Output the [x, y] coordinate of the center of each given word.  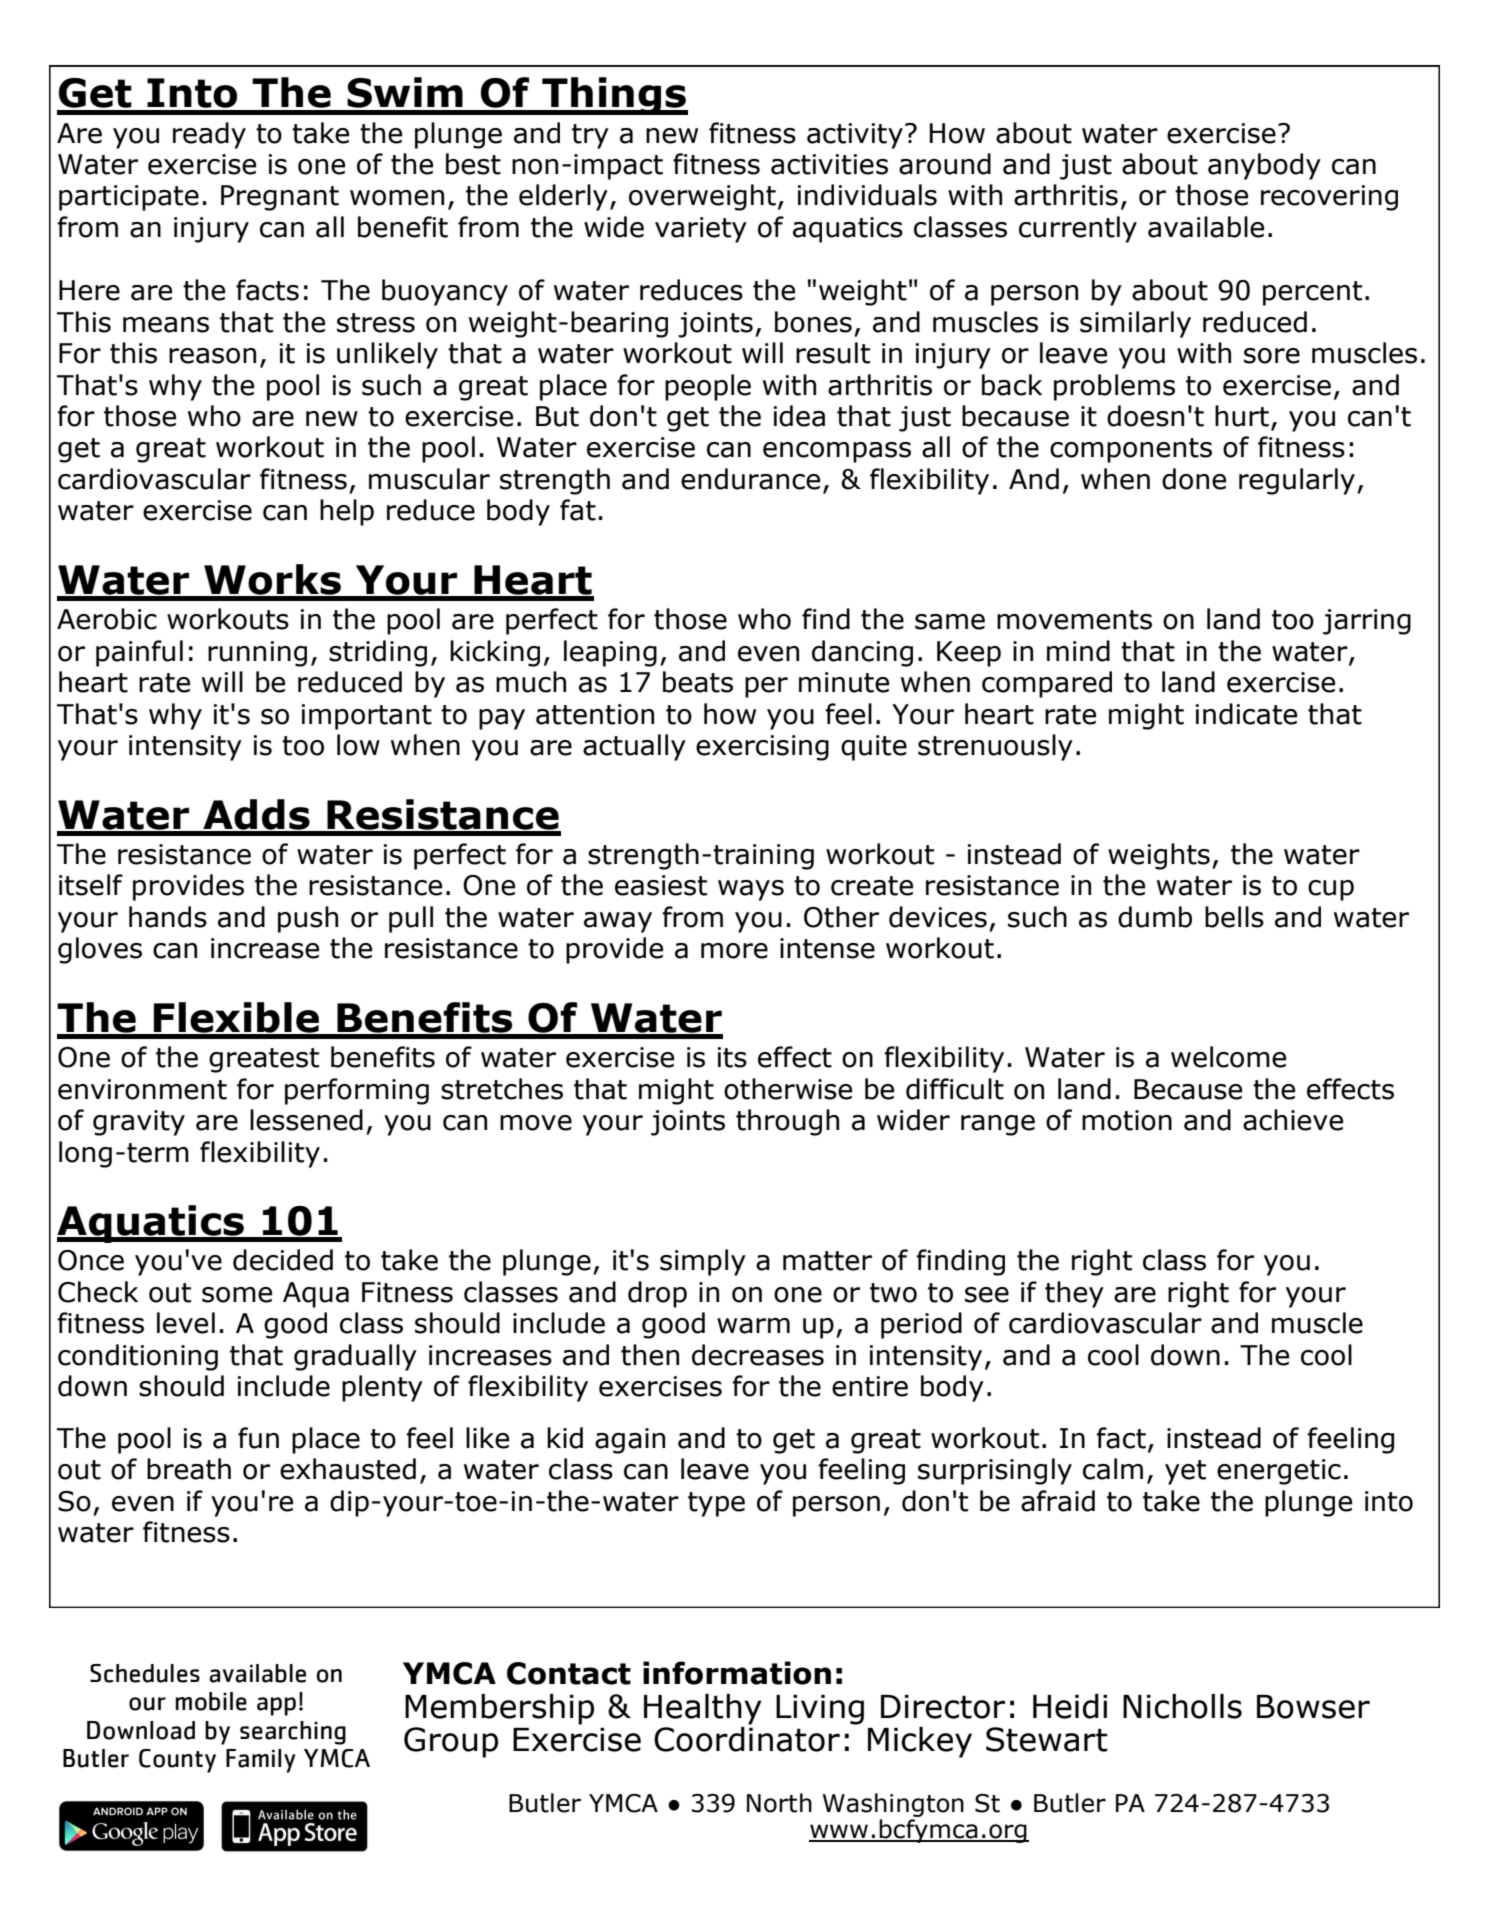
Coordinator [747, 1739]
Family [260, 1761]
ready [209, 135]
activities [829, 164]
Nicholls [1182, 1706]
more [734, 951]
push [308, 919]
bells [1234, 917]
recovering [1329, 198]
